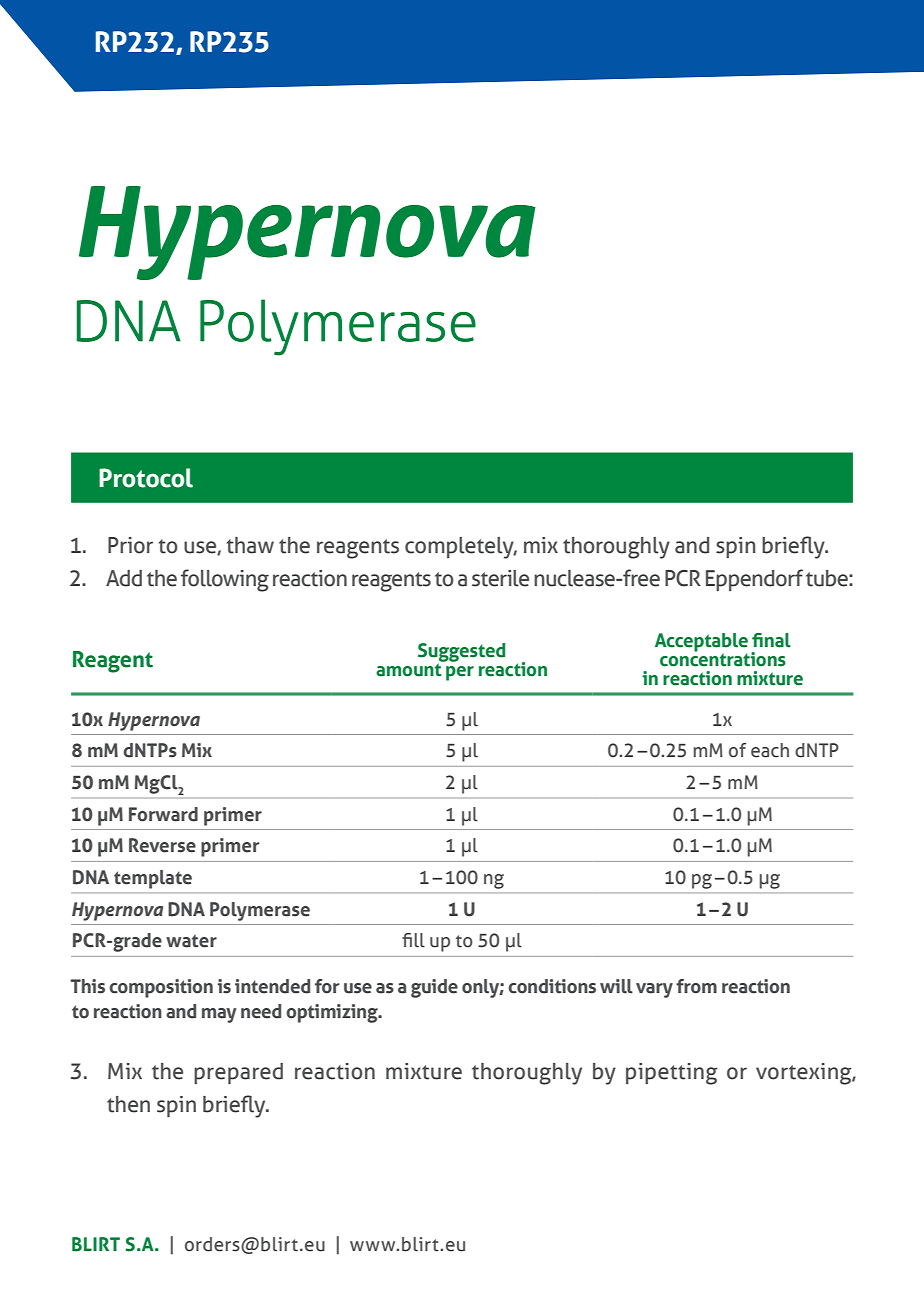  I want to click on Forward, so click(163, 814).
